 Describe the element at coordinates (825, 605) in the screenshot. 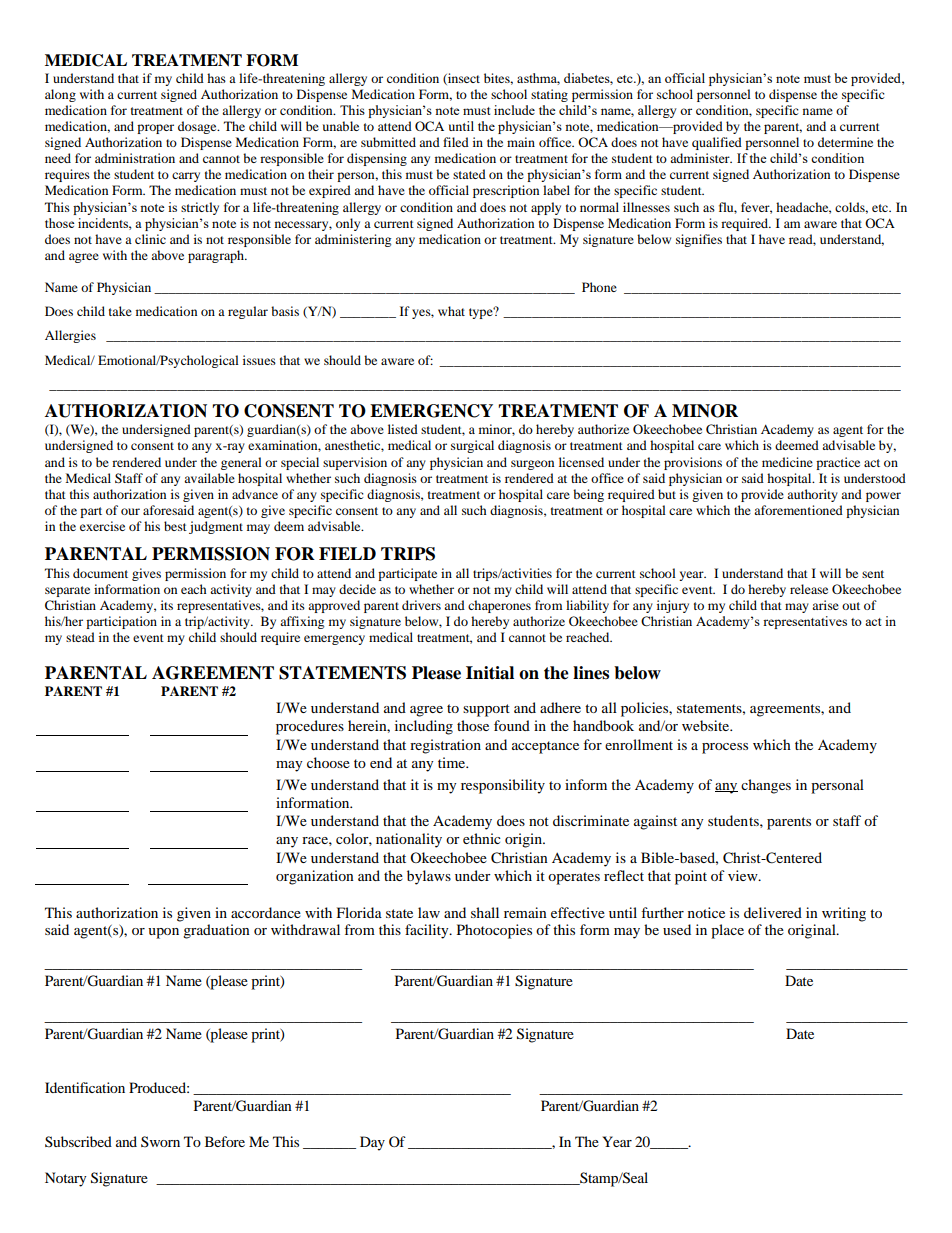

I see `arise` at that location.
